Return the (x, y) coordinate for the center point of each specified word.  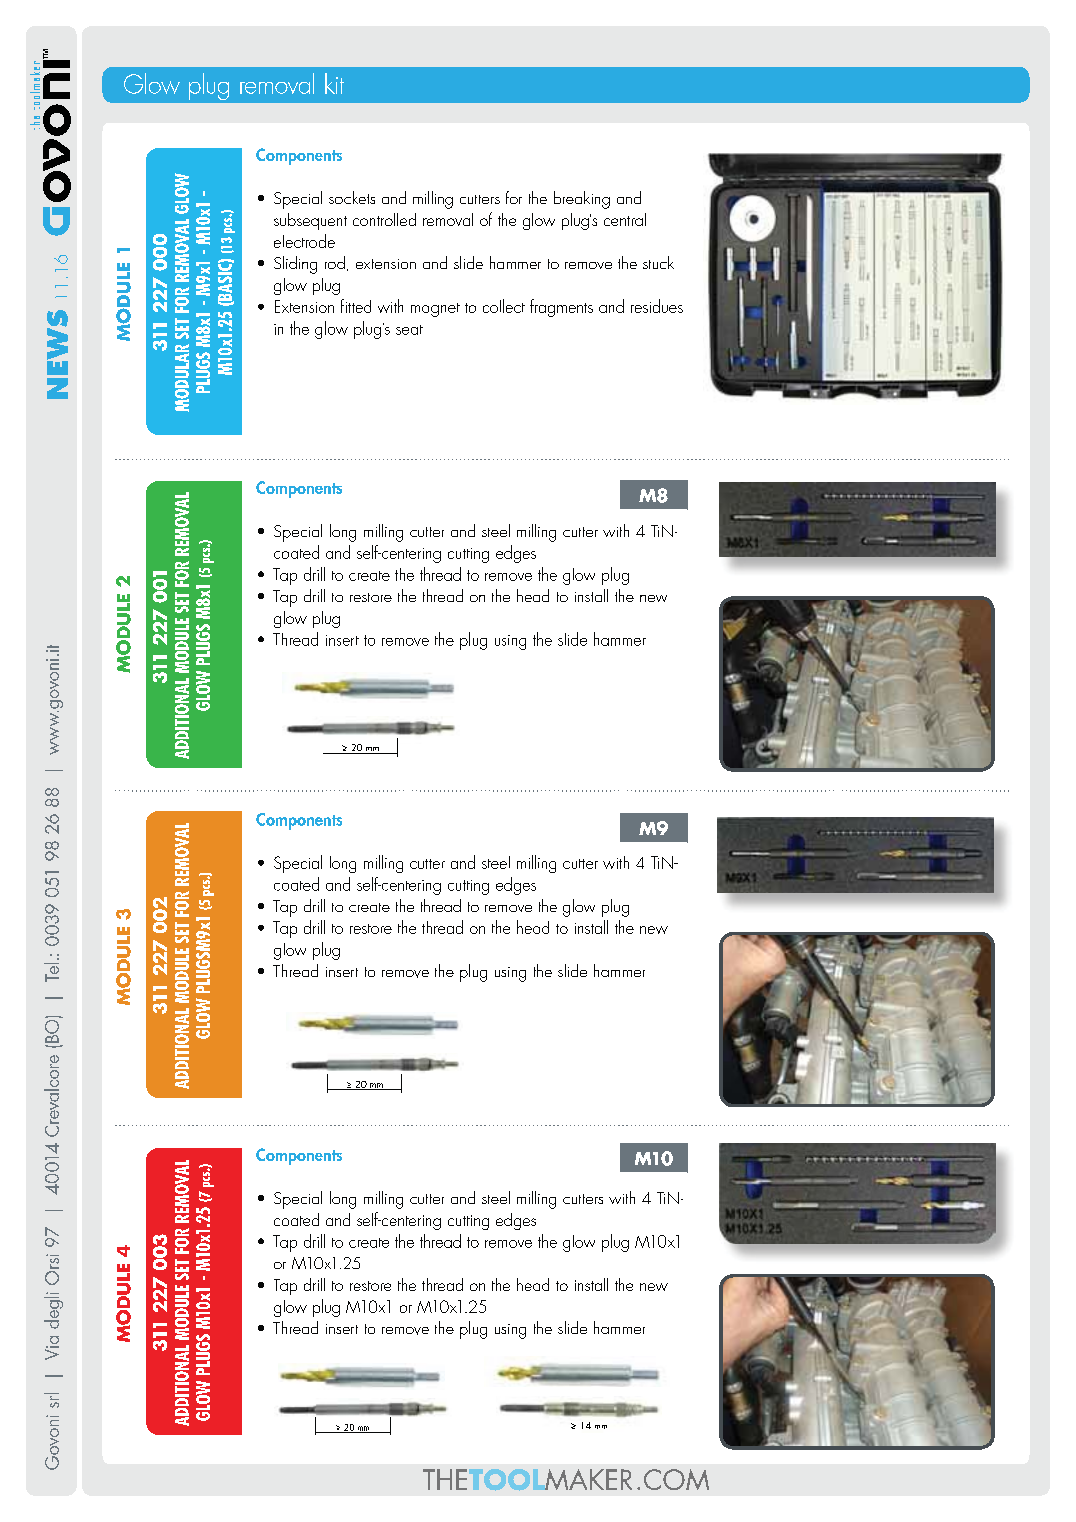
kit (334, 83)
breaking (582, 200)
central (625, 219)
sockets (352, 197)
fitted (356, 306)
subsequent (310, 221)
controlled (384, 219)
